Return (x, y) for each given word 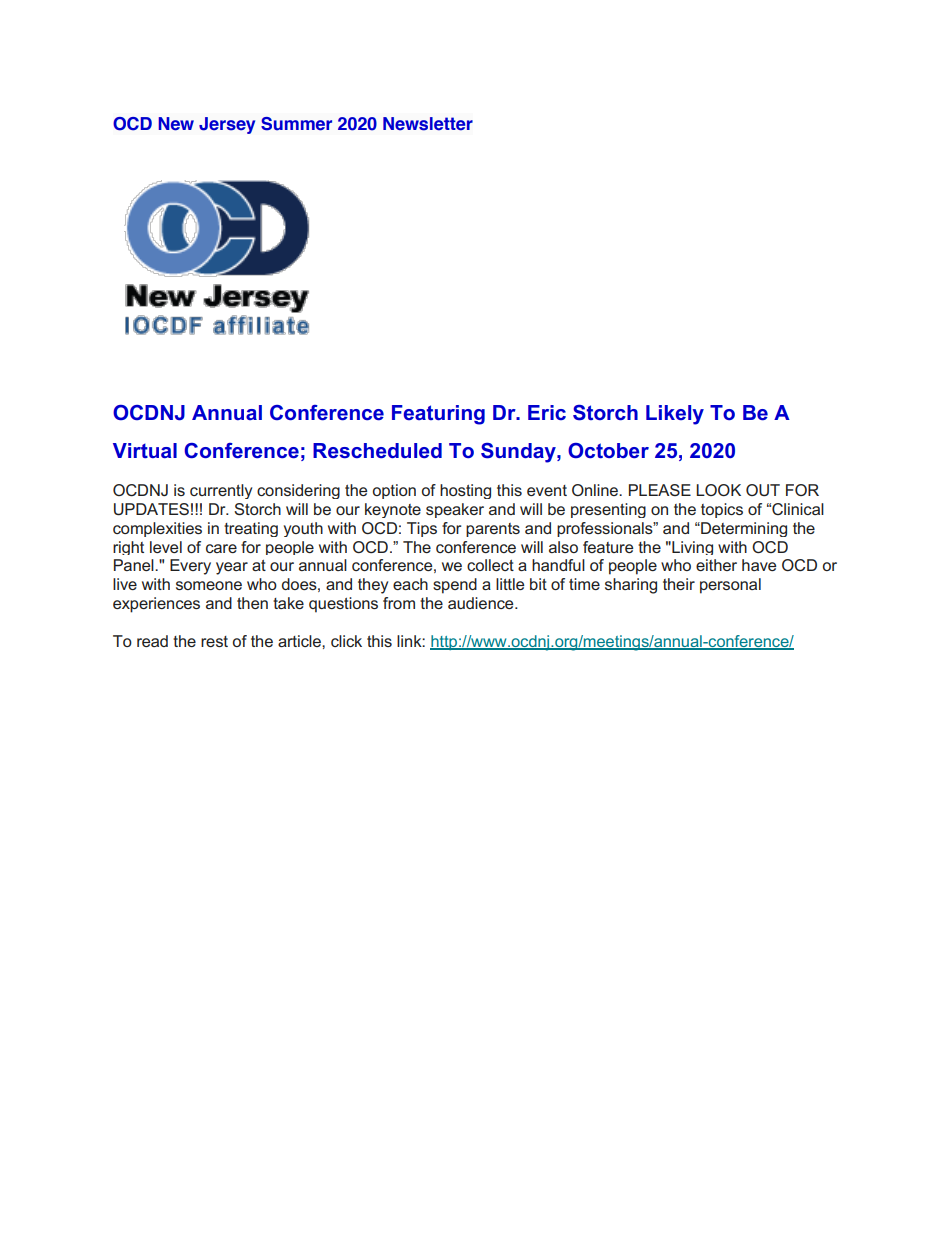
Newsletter (428, 124)
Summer (296, 124)
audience (482, 603)
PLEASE (660, 490)
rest (214, 641)
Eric (547, 412)
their (679, 584)
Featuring (438, 415)
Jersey (227, 125)
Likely (675, 415)
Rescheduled (377, 451)
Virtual (145, 450)
